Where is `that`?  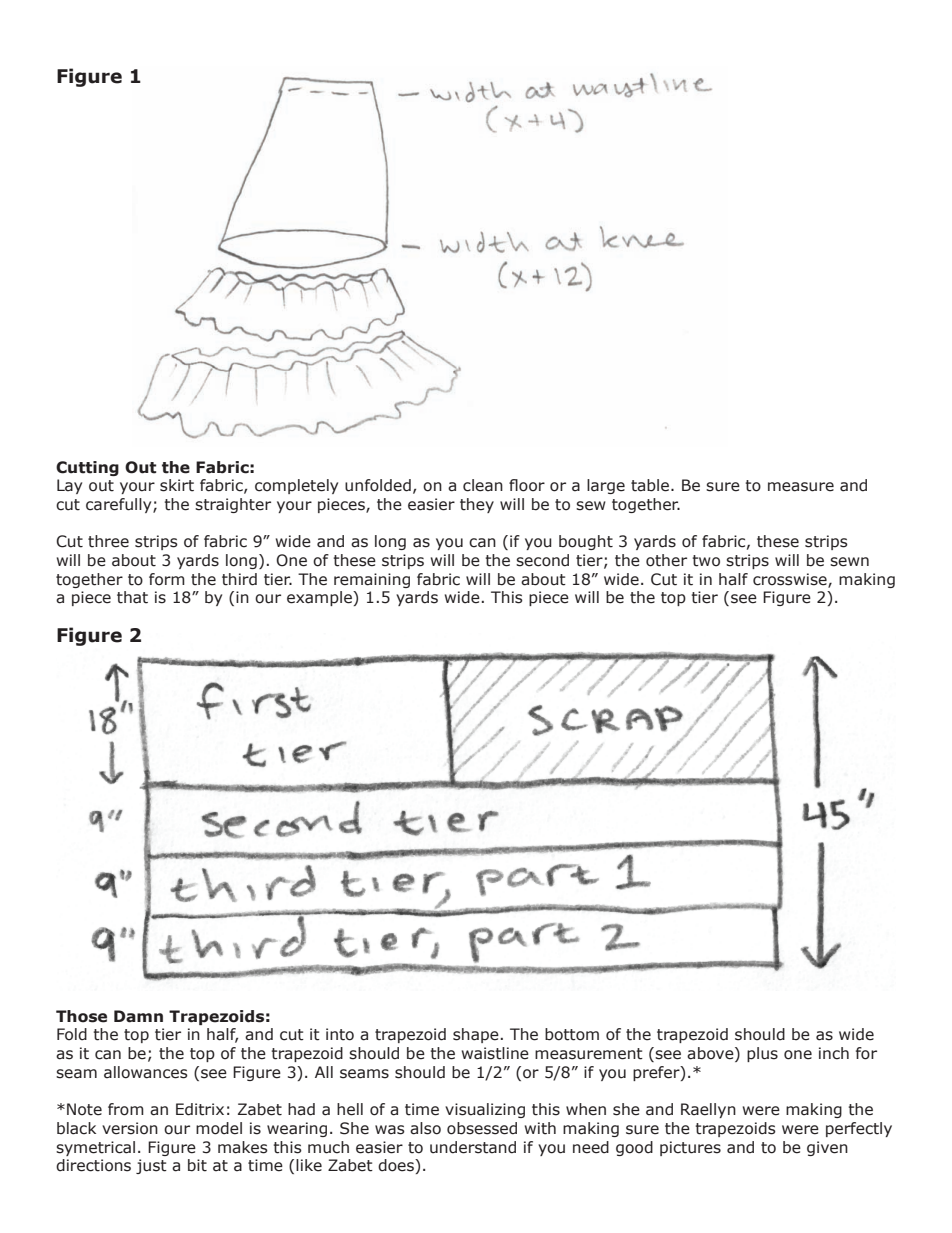
that is located at coordinates (132, 597).
